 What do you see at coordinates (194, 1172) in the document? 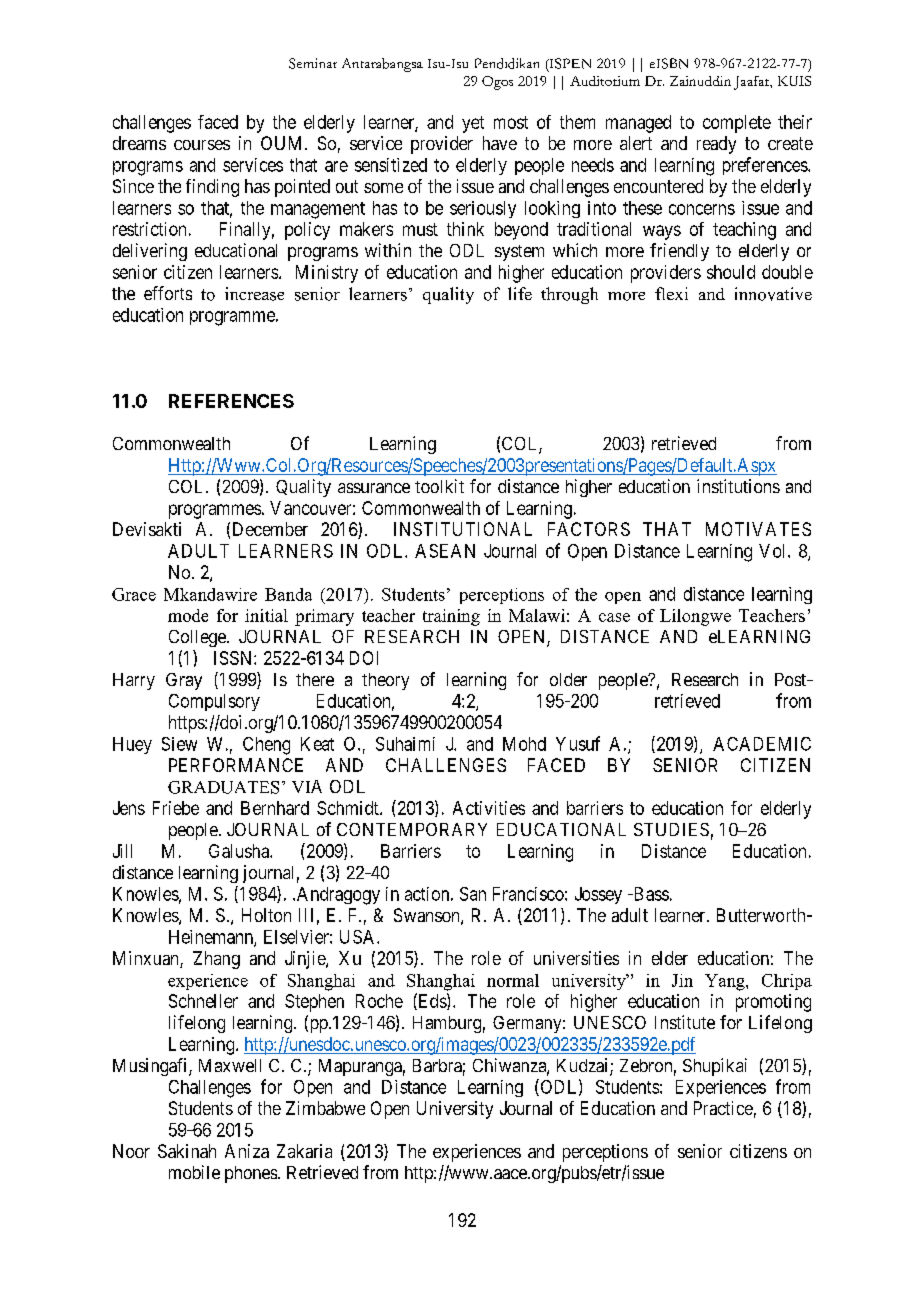
I see `mobile` at bounding box center [194, 1172].
